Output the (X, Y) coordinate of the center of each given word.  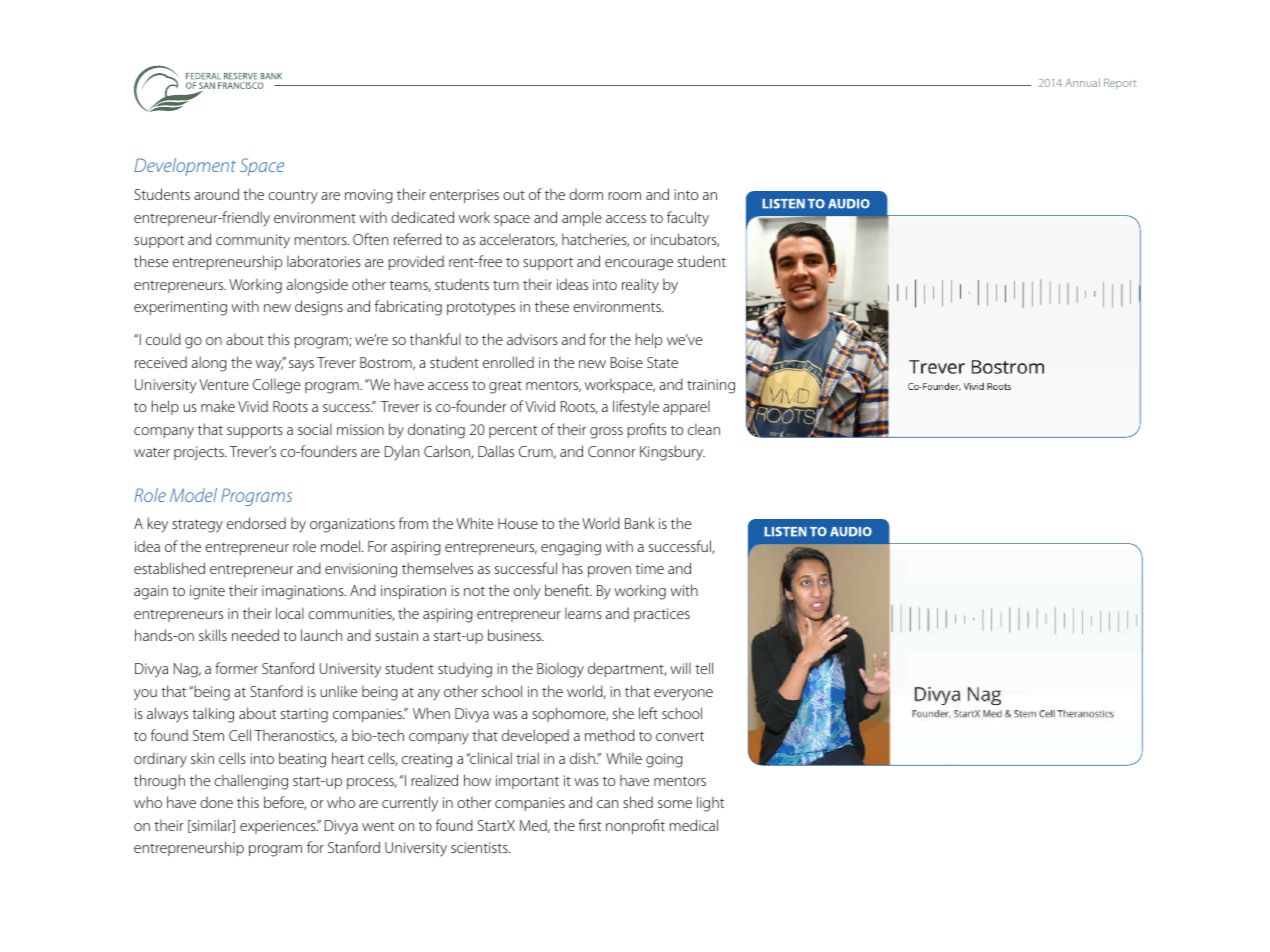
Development (185, 167)
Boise (627, 362)
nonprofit (635, 826)
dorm (586, 194)
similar (212, 826)
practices (662, 615)
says (301, 366)
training (711, 386)
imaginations (304, 592)
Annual (1082, 82)
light (711, 804)
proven (609, 571)
